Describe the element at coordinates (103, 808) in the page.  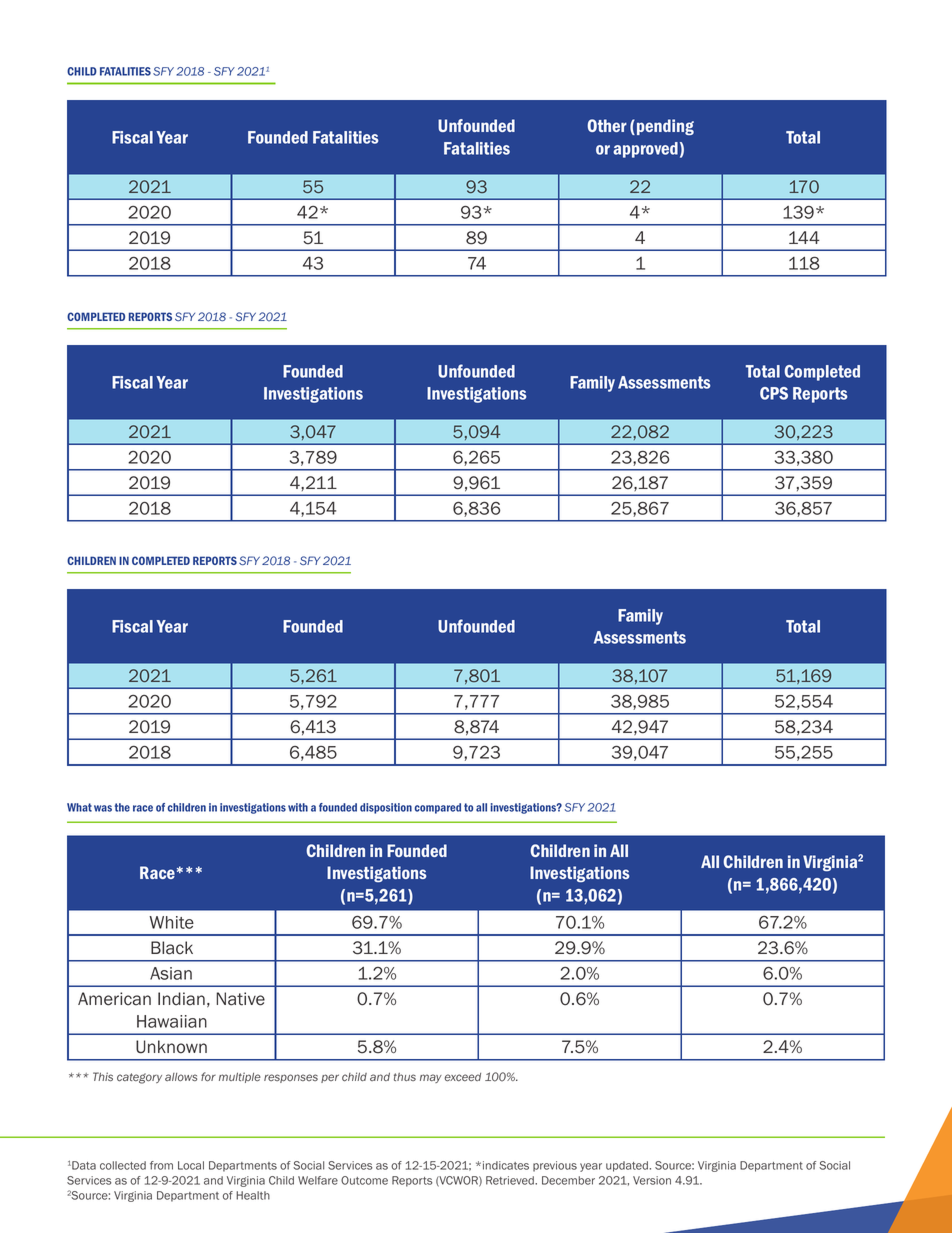
I see `was` at that location.
